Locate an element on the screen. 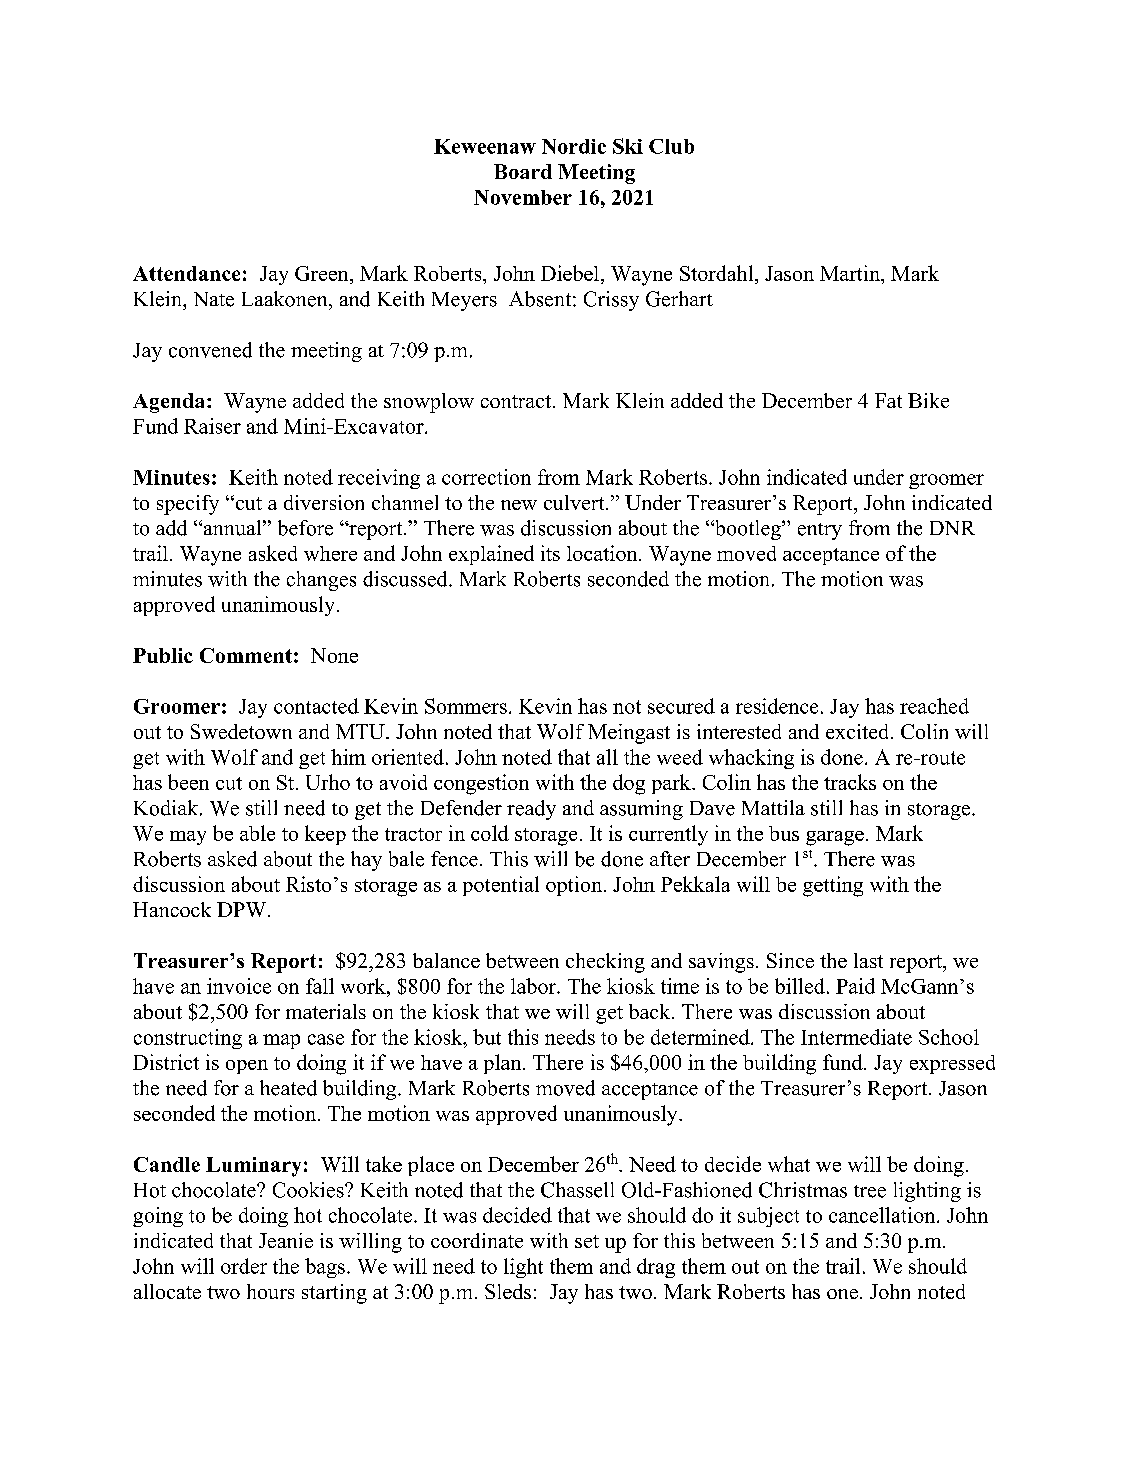 The height and width of the screenshot is (1461, 1129). Attendance is located at coordinates (186, 273).
